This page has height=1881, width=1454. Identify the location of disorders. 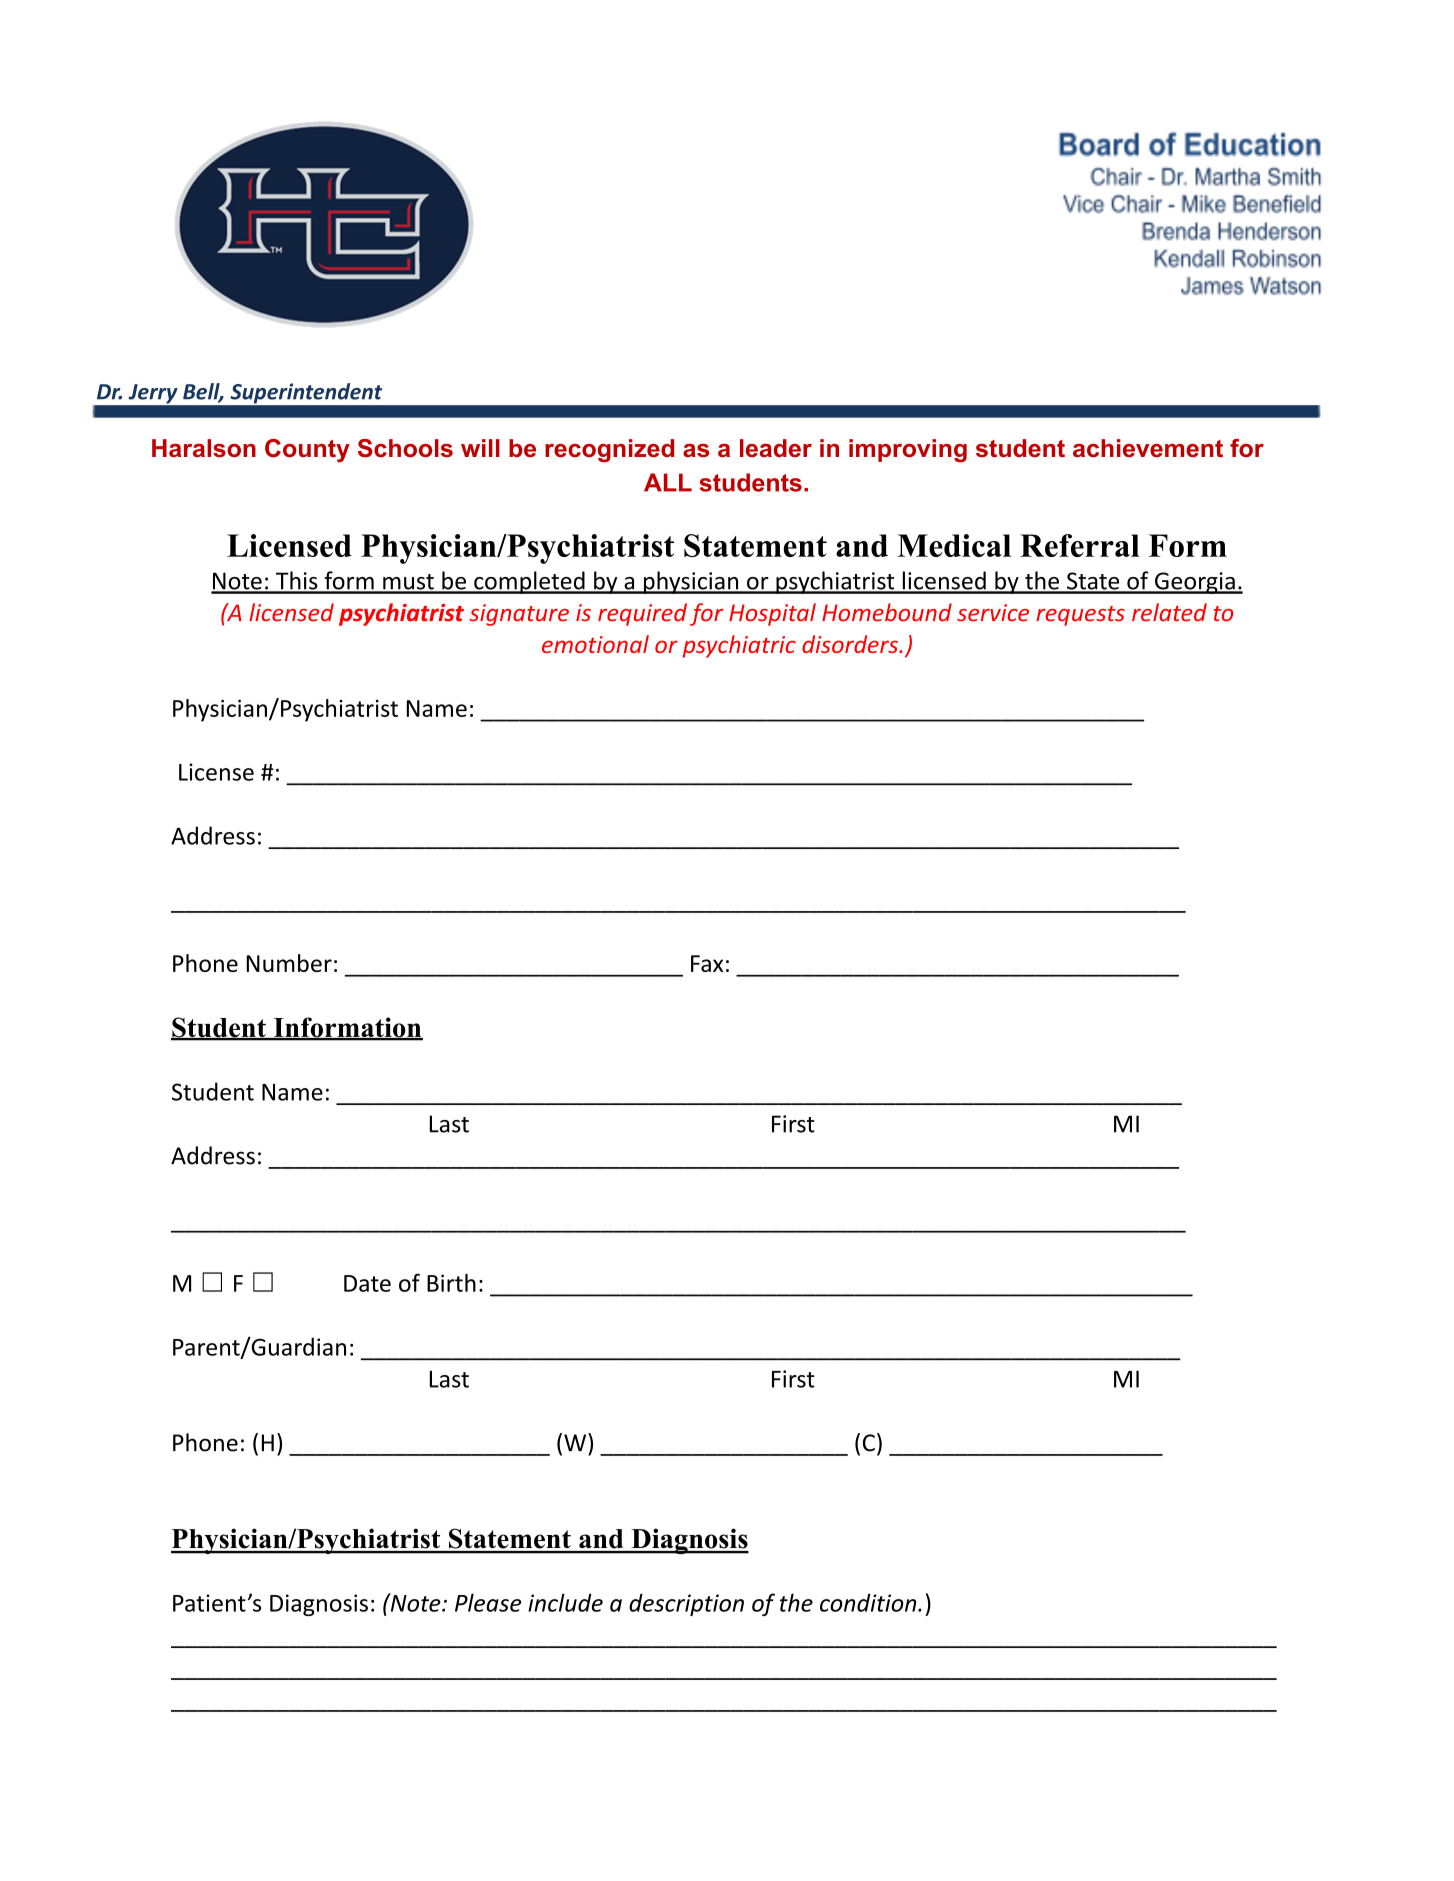
(851, 644).
